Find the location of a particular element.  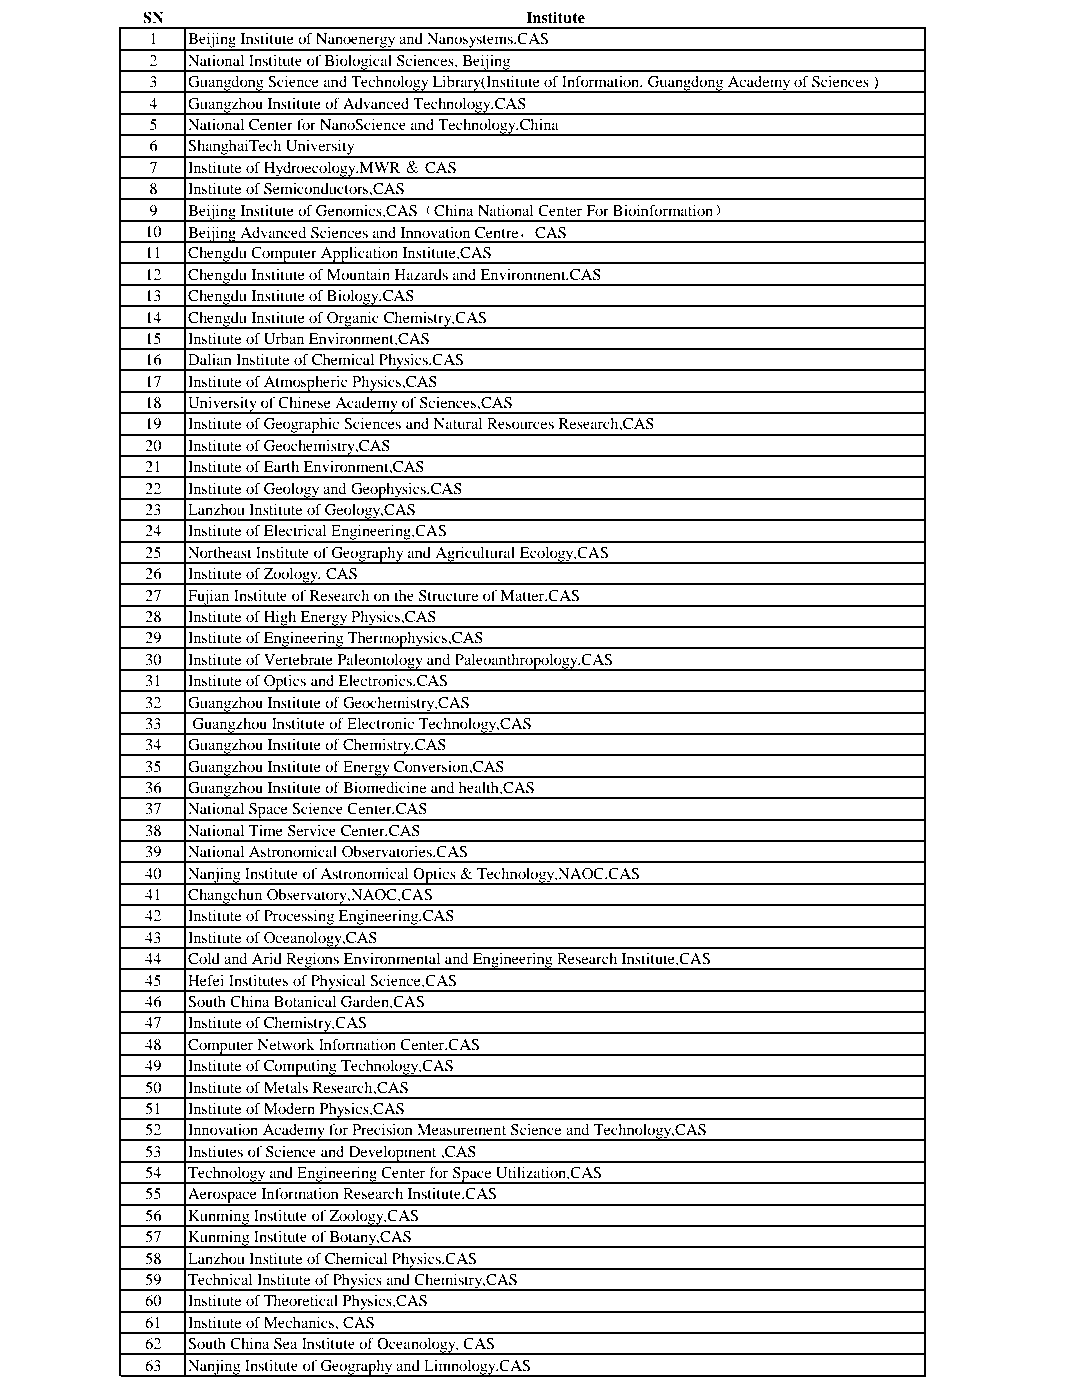

Hazards is located at coordinates (421, 274).
